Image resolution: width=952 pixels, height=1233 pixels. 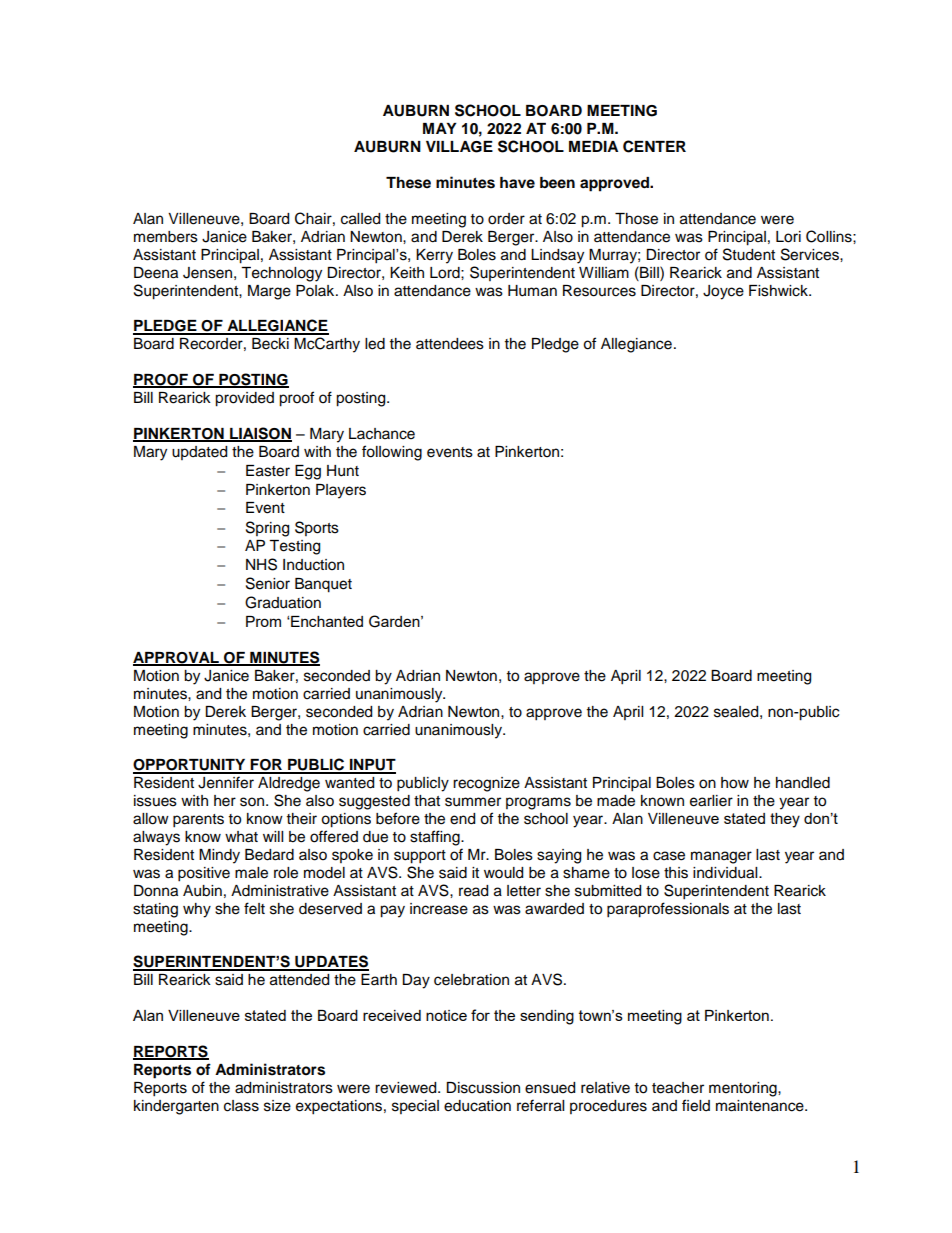 I want to click on members, so click(x=166, y=237).
